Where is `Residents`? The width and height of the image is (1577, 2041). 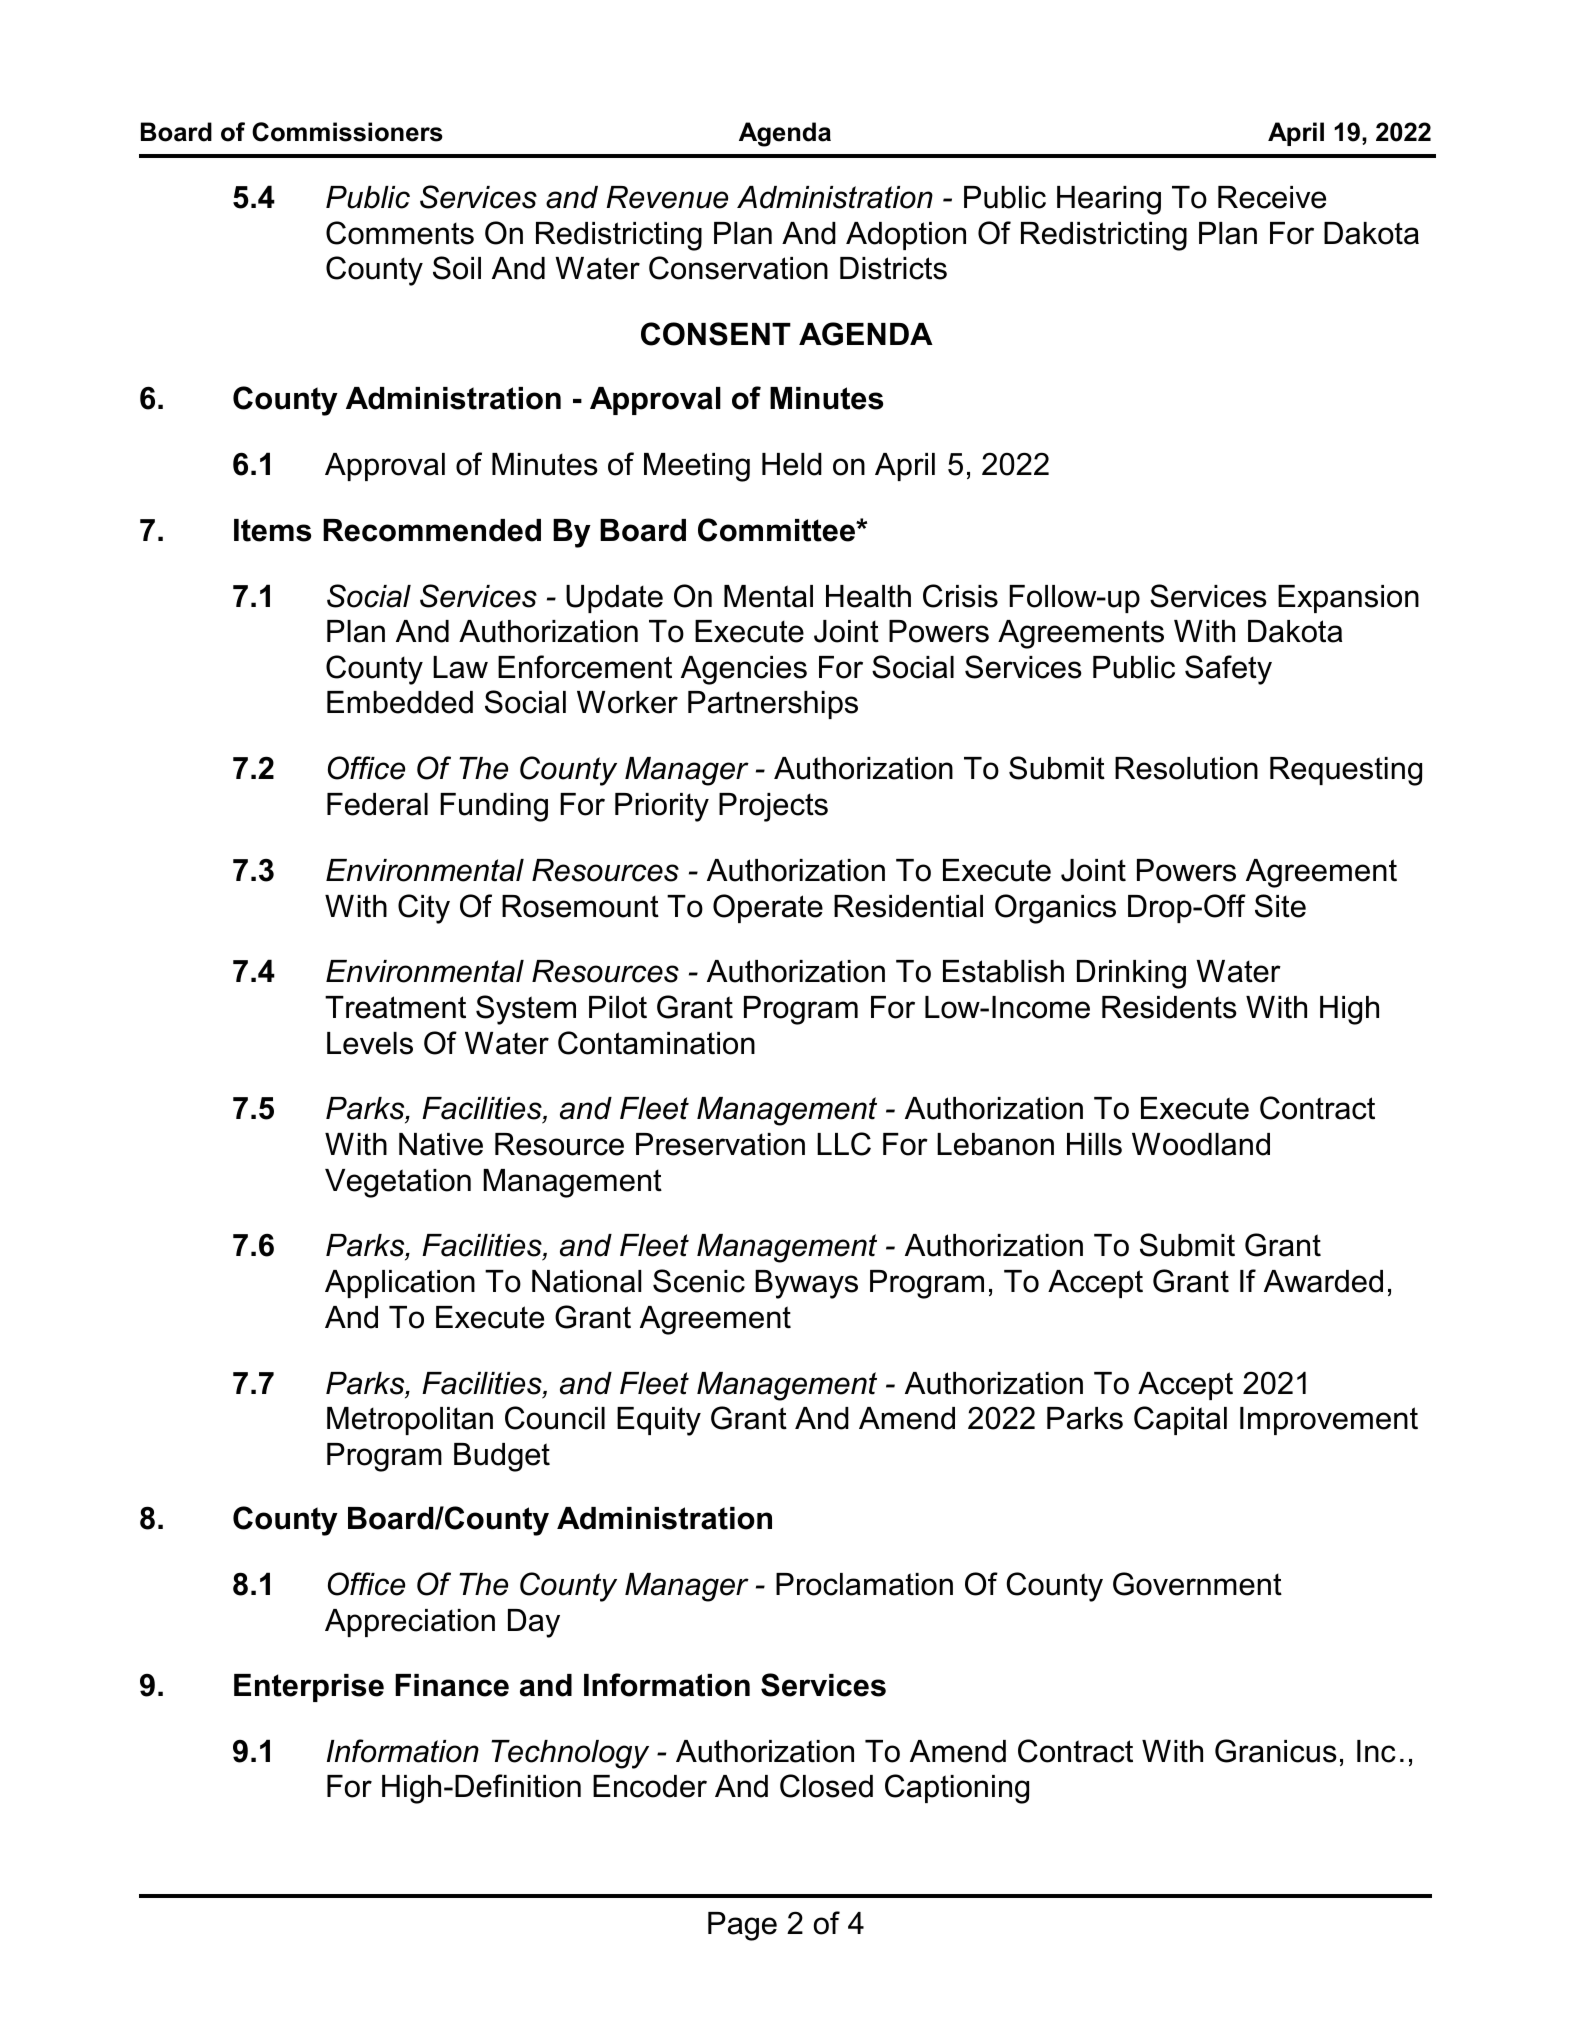
Residents is located at coordinates (1169, 1007).
